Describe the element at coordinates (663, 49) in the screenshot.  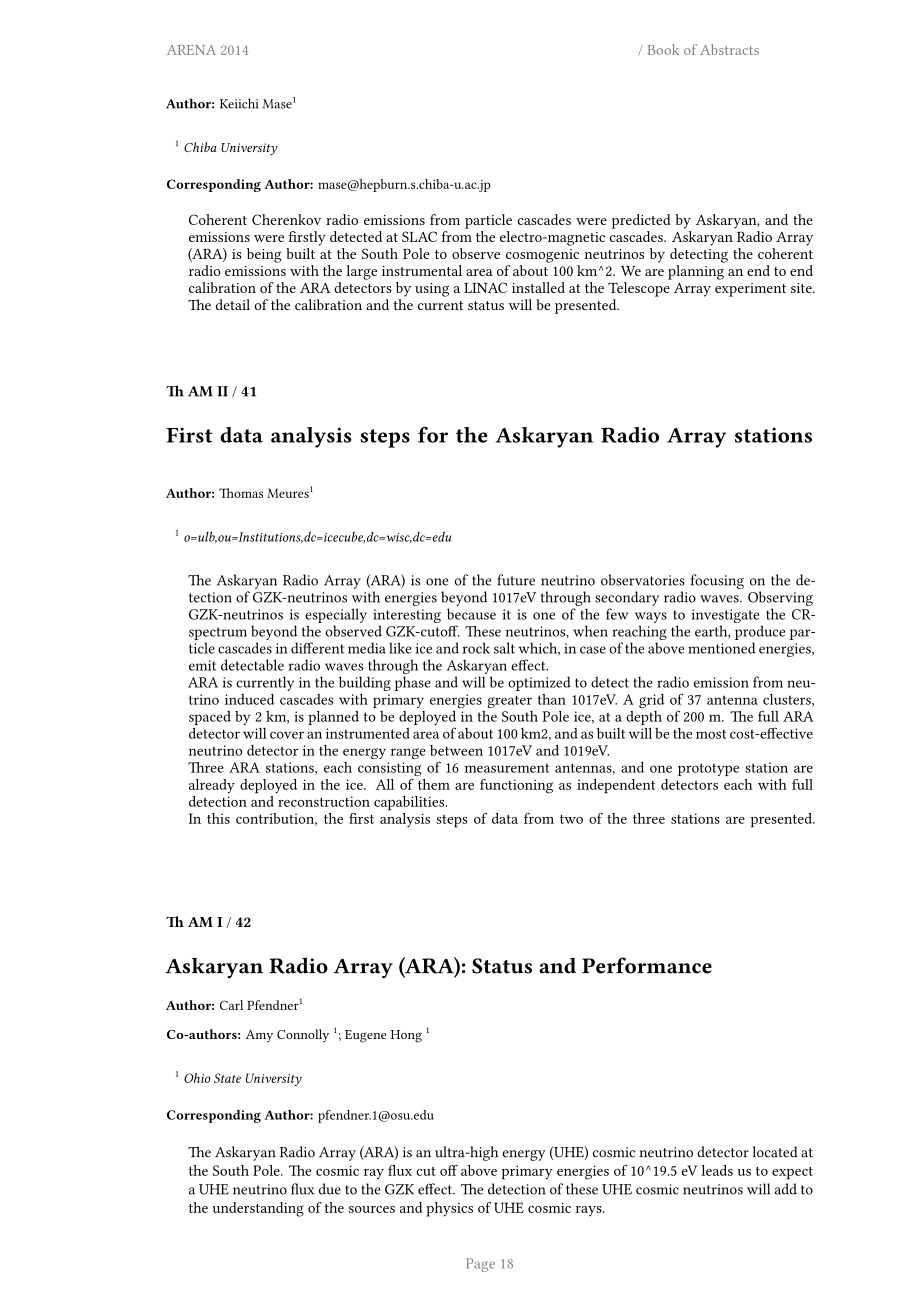
I see `Book` at that location.
